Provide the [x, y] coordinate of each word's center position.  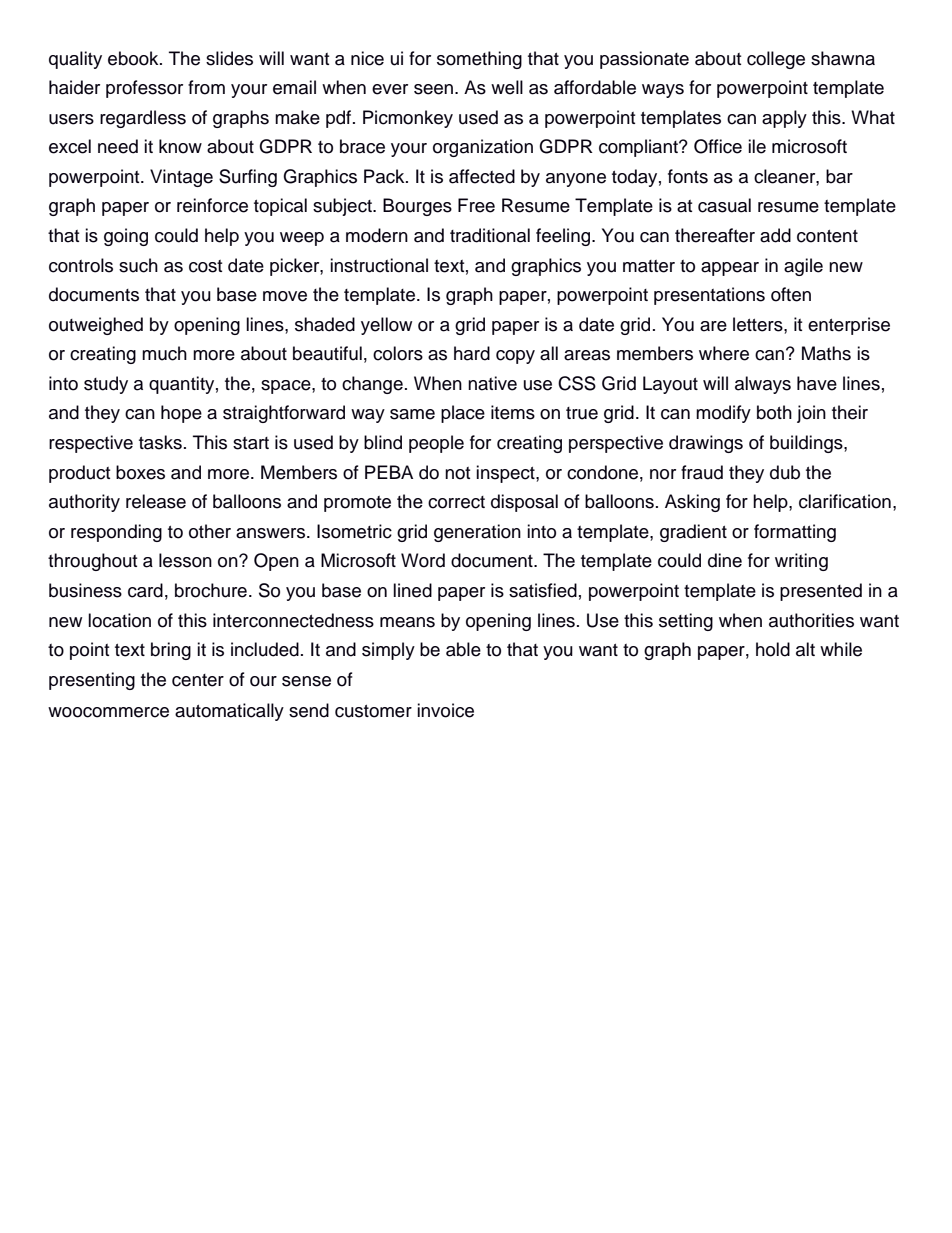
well [507, 87]
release [156, 501]
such [138, 265]
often [791, 294]
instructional [379, 265]
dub [785, 472]
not [457, 473]
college [776, 60]
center [198, 680]
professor [144, 89]
